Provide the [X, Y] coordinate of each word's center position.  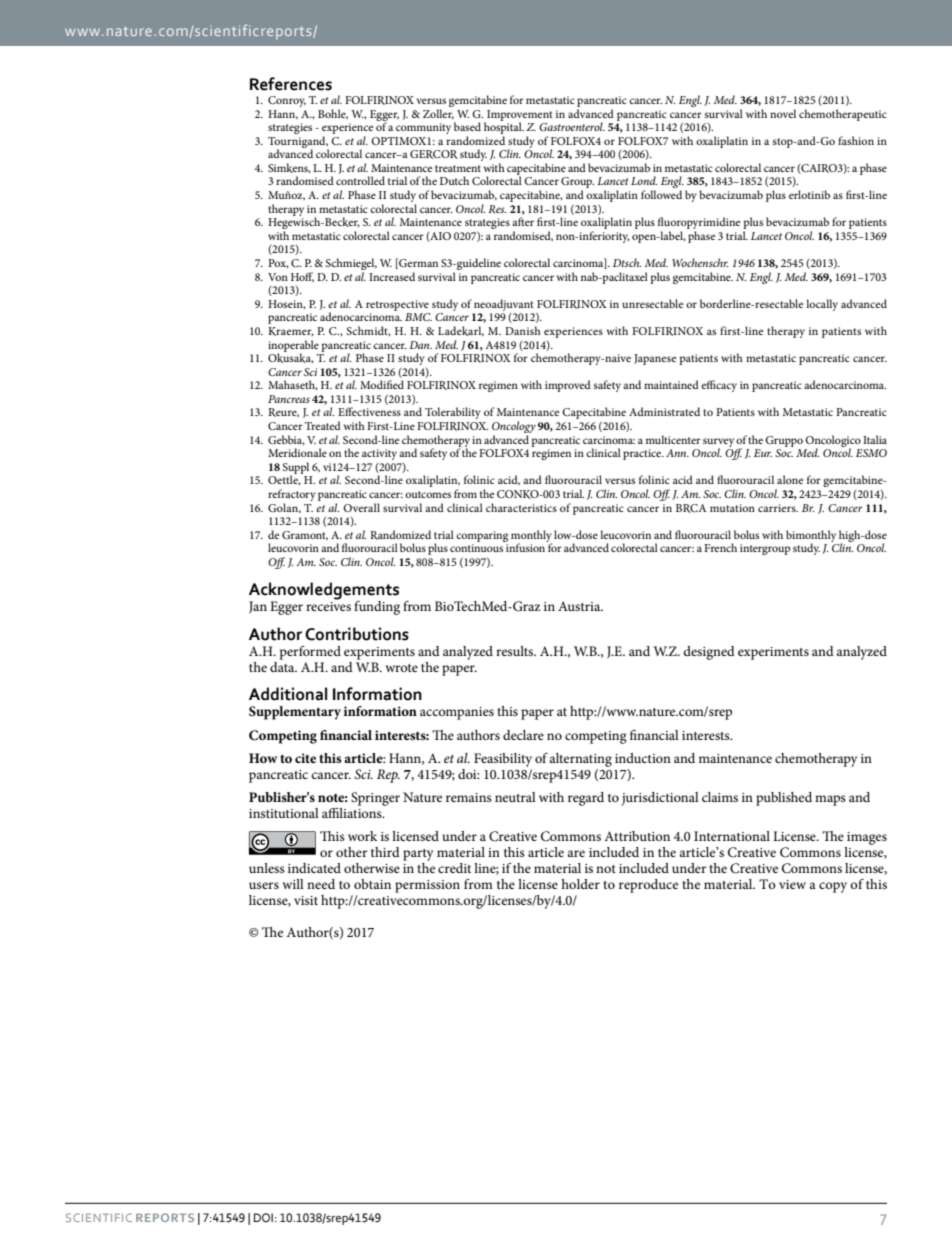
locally [822, 305]
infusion [524, 546]
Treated [323, 425]
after [523, 221]
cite [305, 758]
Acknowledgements [324, 591]
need [321, 884]
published [784, 799]
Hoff [302, 277]
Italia [875, 439]
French [720, 547]
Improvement [519, 116]
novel [783, 113]
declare [523, 735]
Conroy [287, 101]
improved [568, 386]
